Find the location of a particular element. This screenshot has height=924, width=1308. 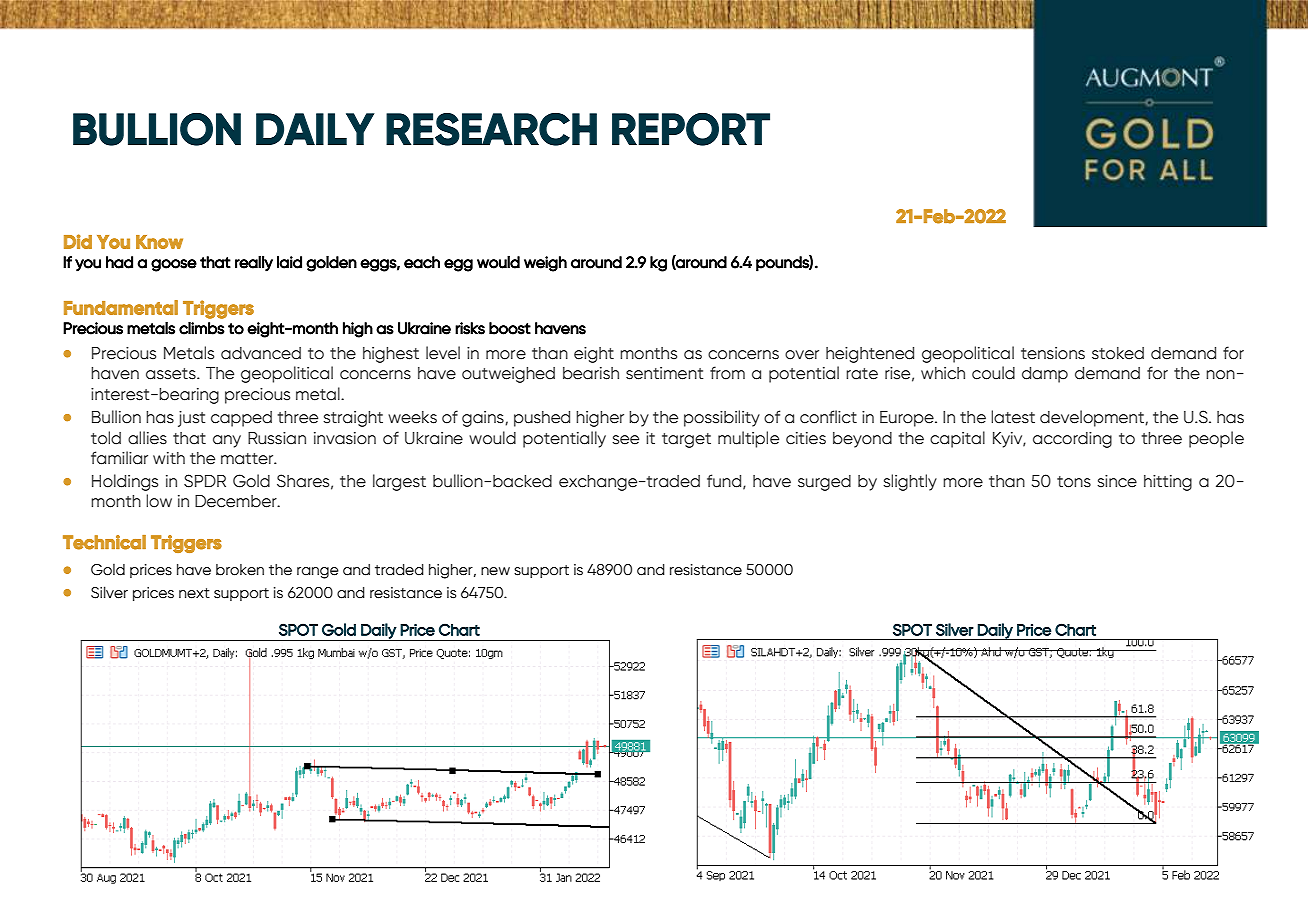

advanced is located at coordinates (261, 353).
